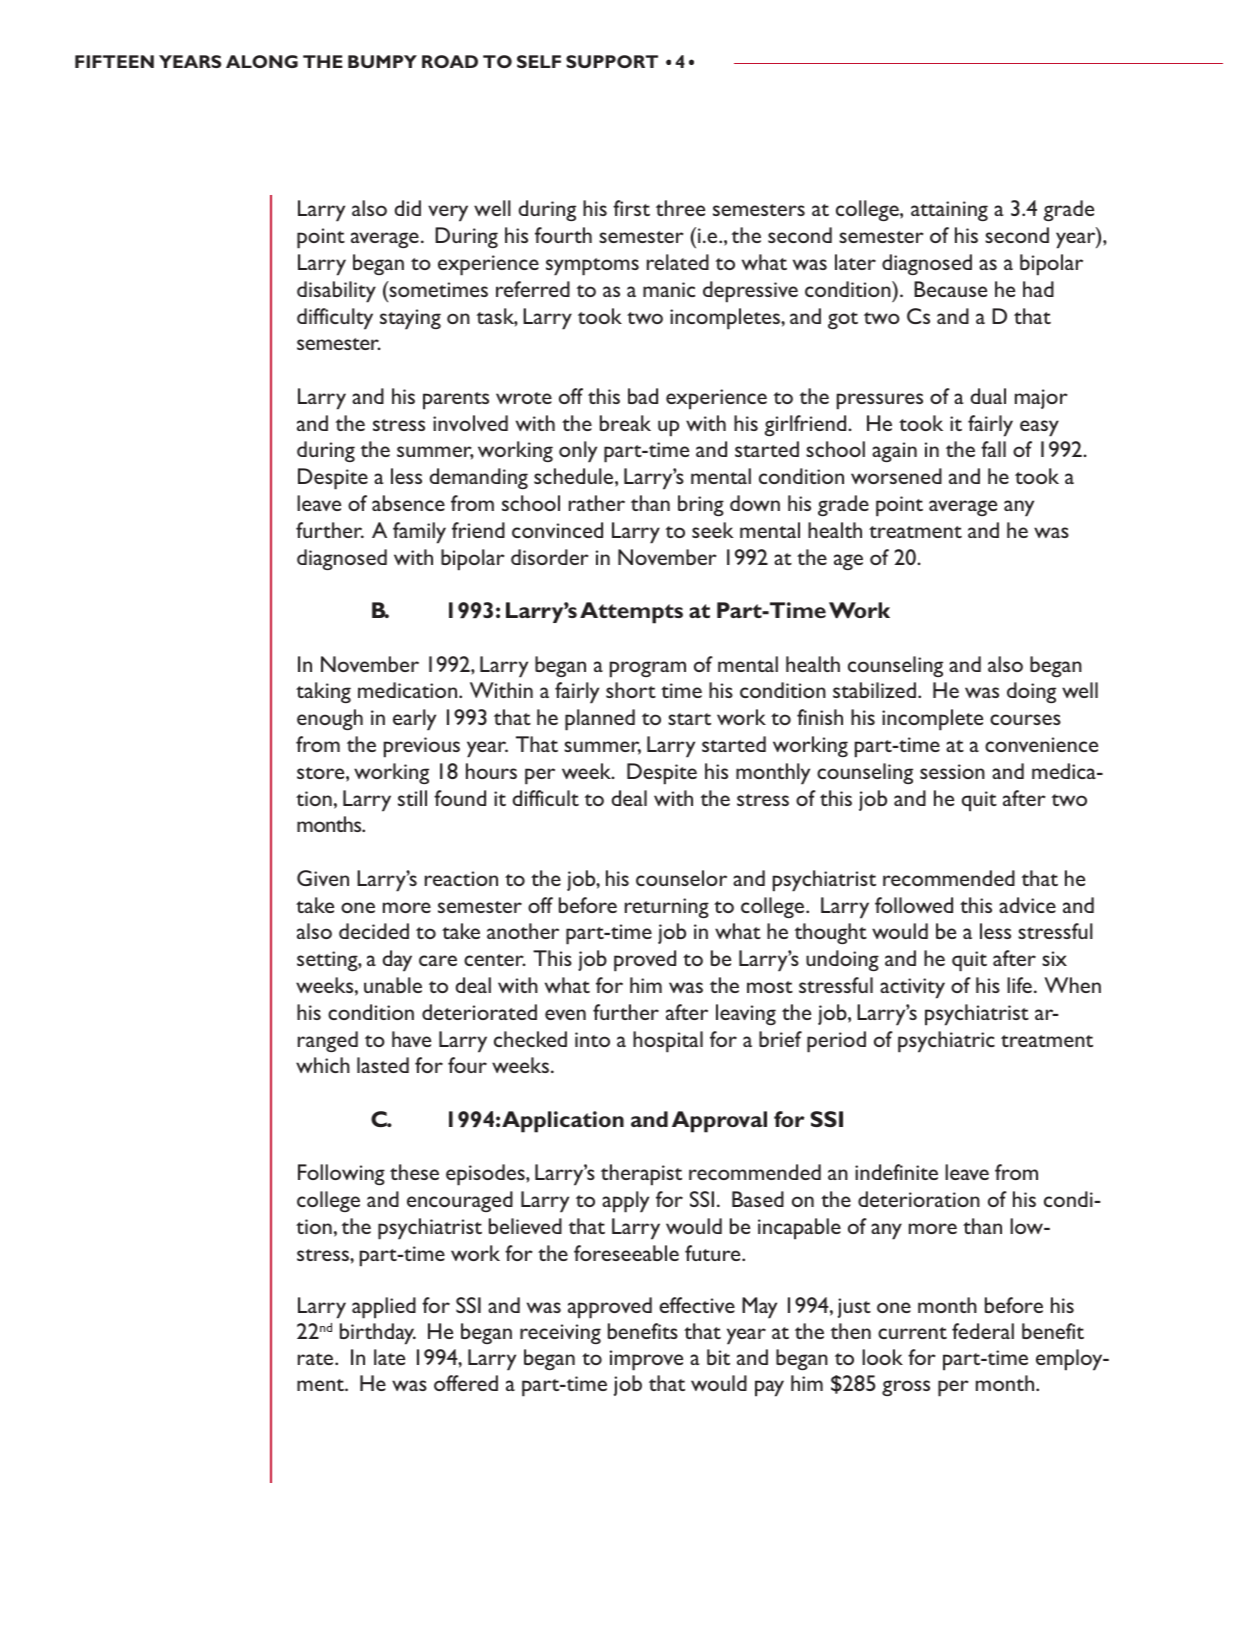 The image size is (1260, 1631). Describe the element at coordinates (336, 292) in the document. I see `disability` at that location.
